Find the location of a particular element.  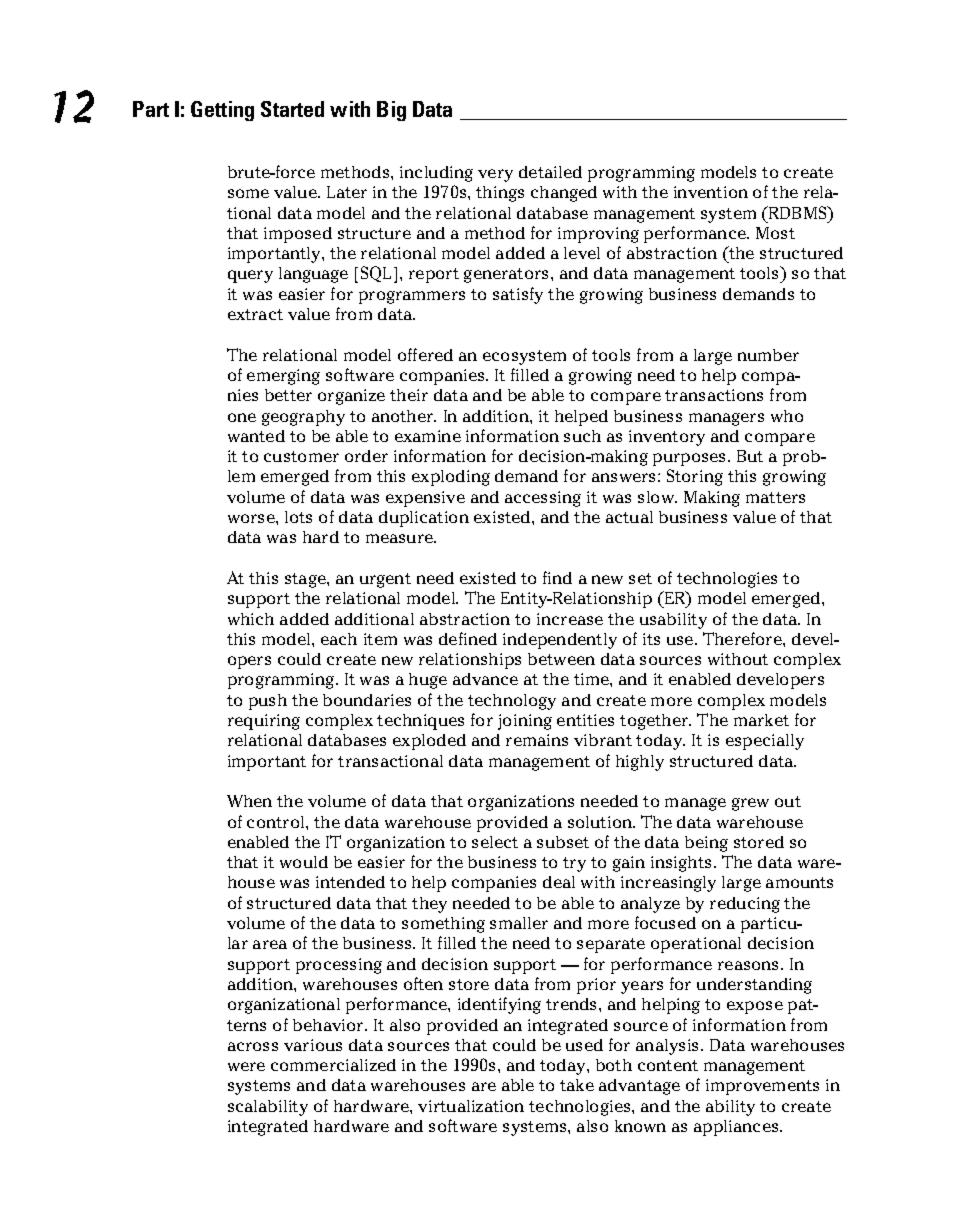

would is located at coordinates (304, 862).
